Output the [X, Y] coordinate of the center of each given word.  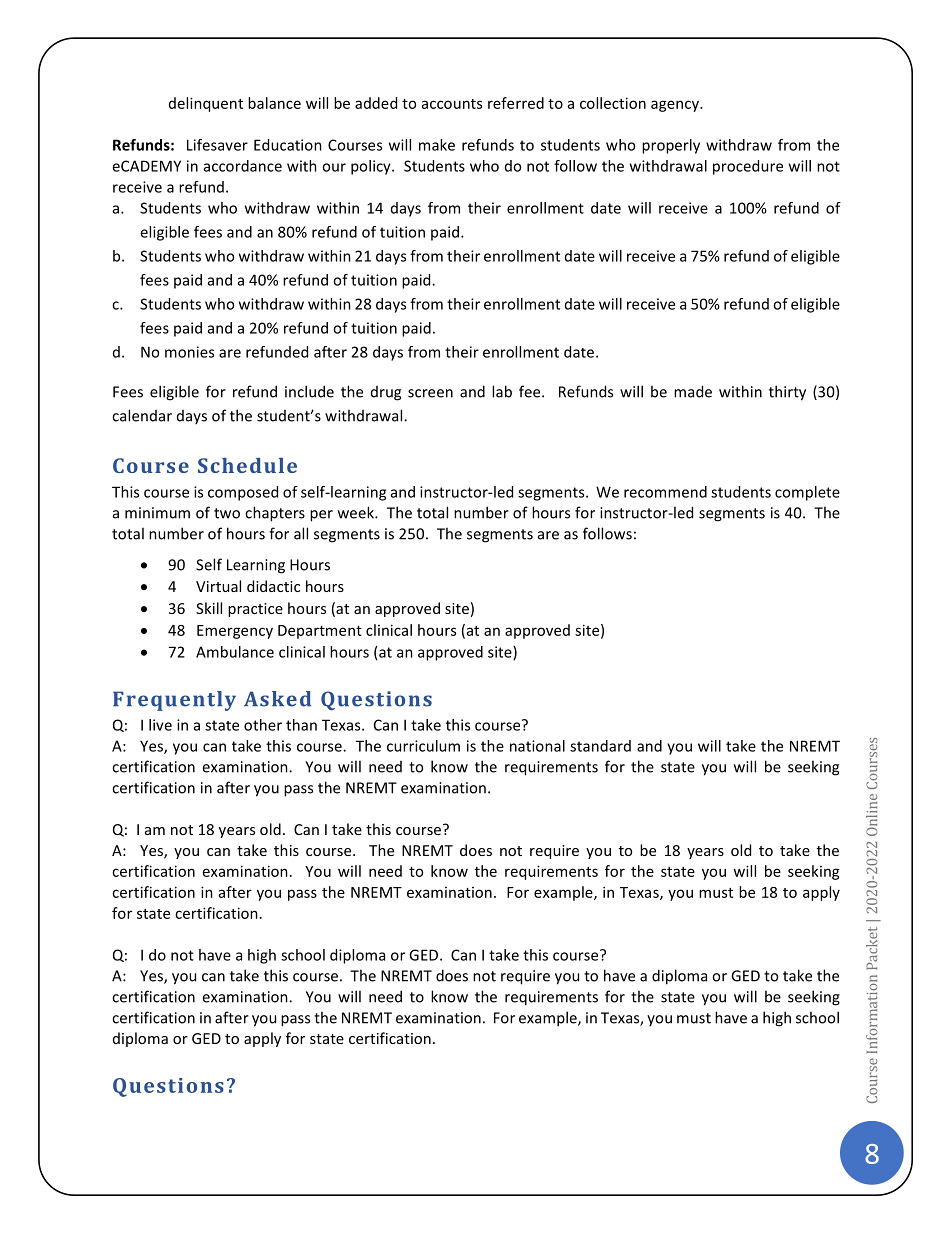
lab [502, 391]
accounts [452, 104]
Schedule [247, 465]
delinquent [206, 104]
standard [600, 746]
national [537, 746]
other [263, 725]
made [693, 391]
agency [676, 106]
